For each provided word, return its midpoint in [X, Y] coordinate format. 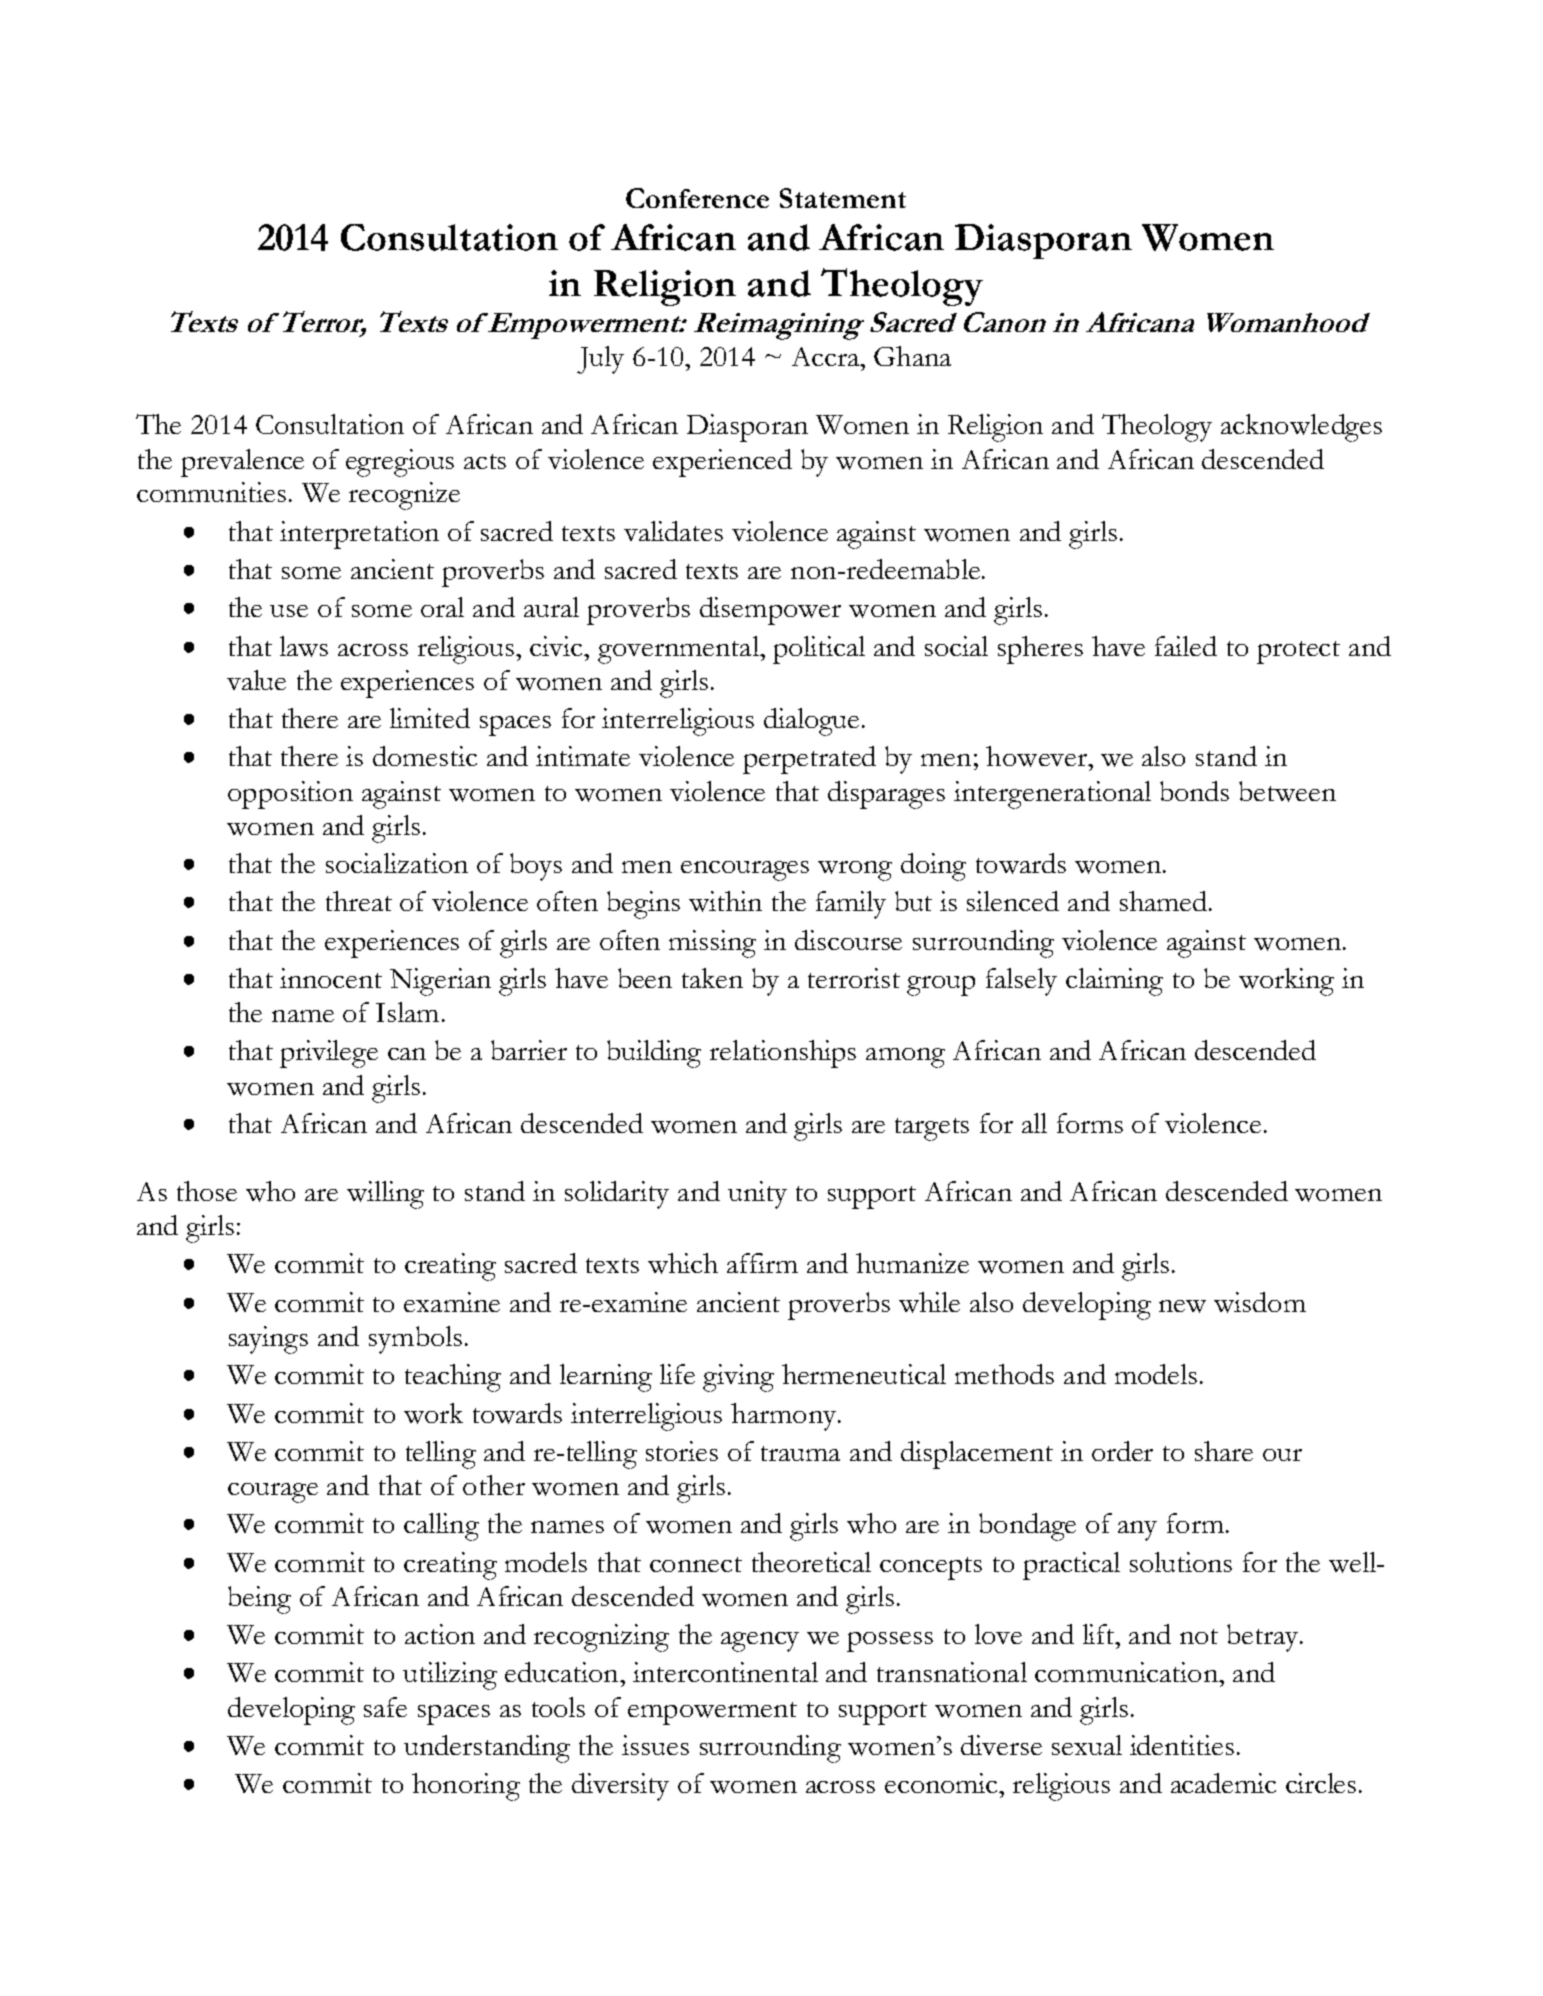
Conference [697, 198]
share [1224, 1451]
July [600, 360]
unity [757, 1195]
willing [385, 1195]
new [1182, 1306]
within [725, 901]
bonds [1194, 791]
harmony [785, 1417]
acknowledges [1301, 428]
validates [673, 531]
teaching [453, 1378]
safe [385, 1707]
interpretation [359, 535]
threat [359, 901]
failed [1186, 646]
